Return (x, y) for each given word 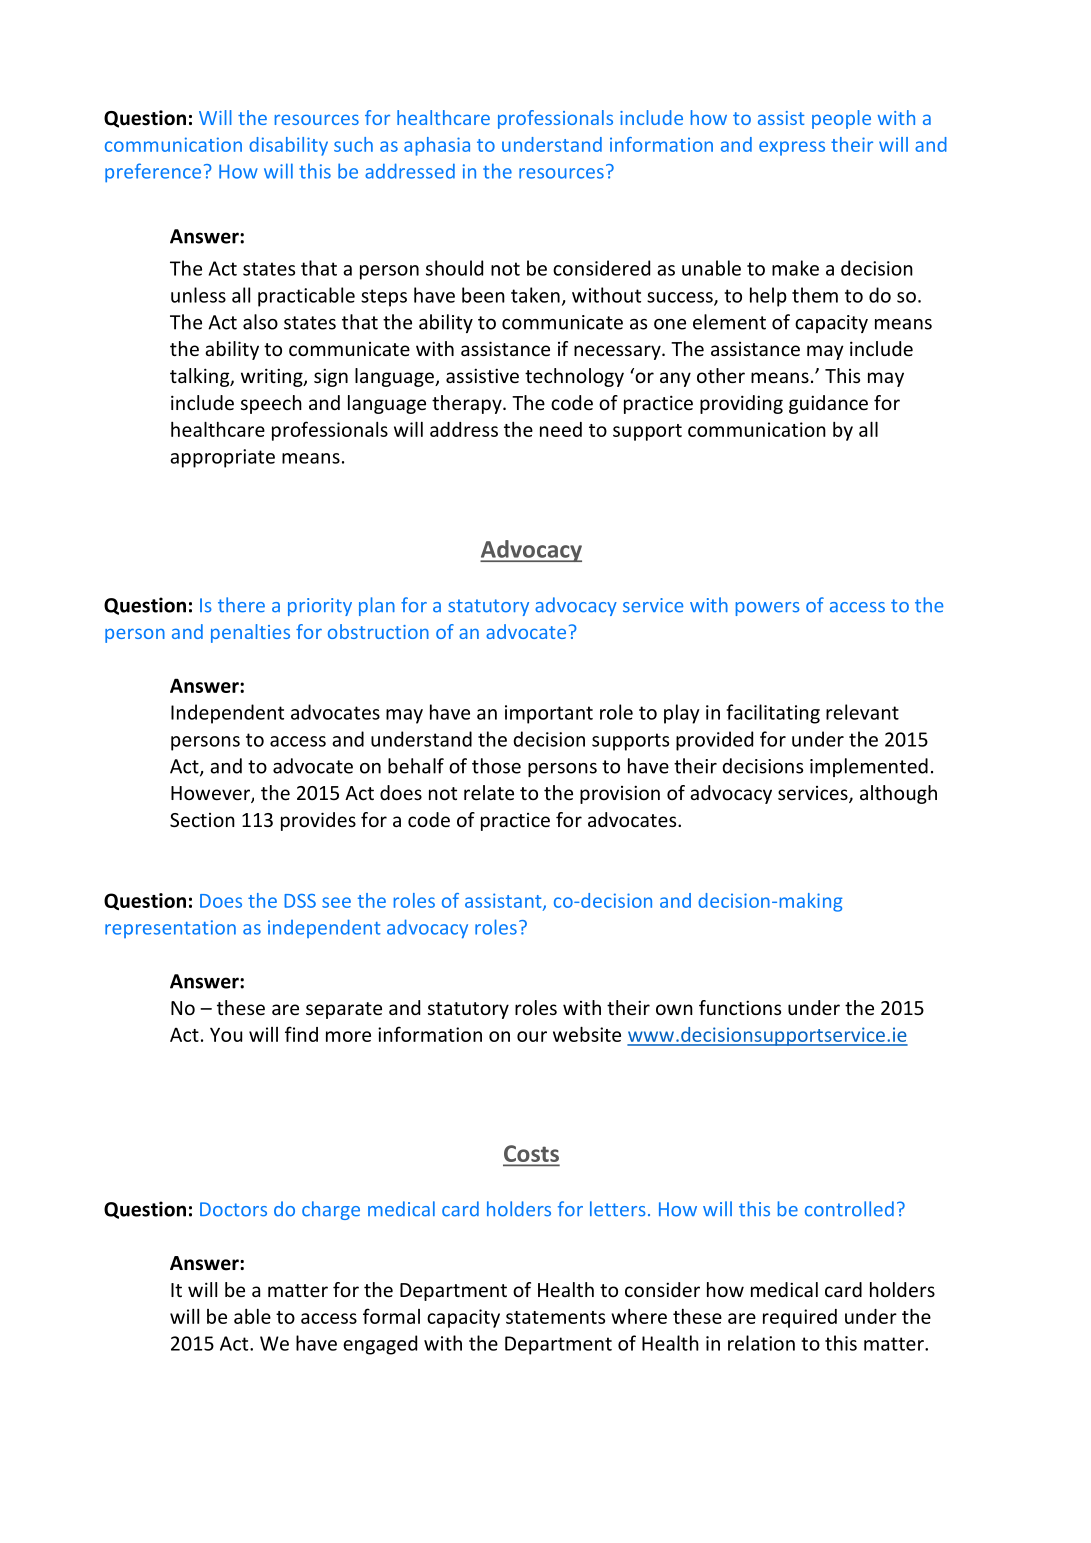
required (800, 1318)
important (549, 714)
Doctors (233, 1209)
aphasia (437, 146)
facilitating (773, 714)
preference (153, 173)
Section (202, 820)
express (792, 148)
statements (555, 1317)
